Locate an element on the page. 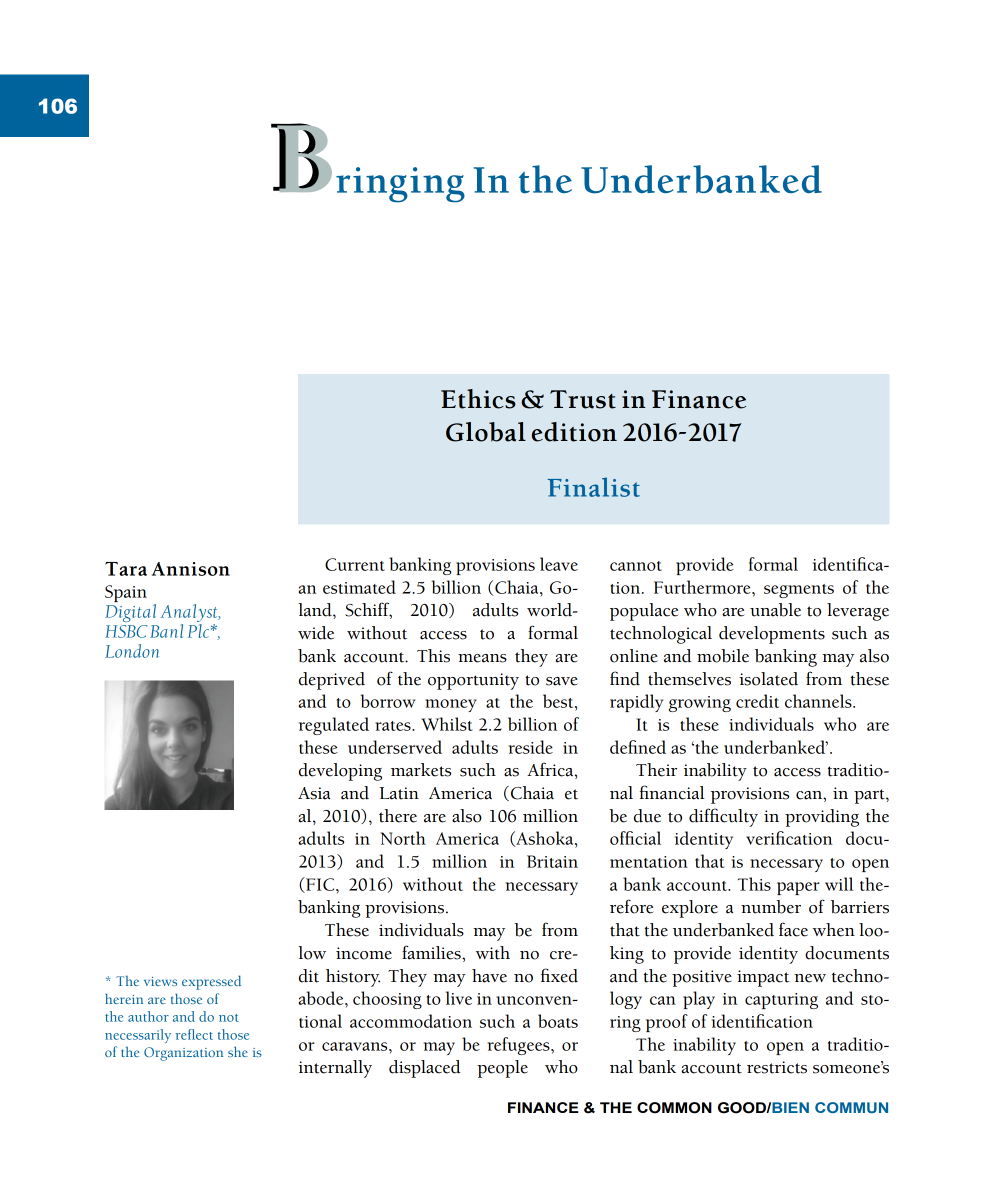 The image size is (995, 1204). Finalist is located at coordinates (594, 487).
